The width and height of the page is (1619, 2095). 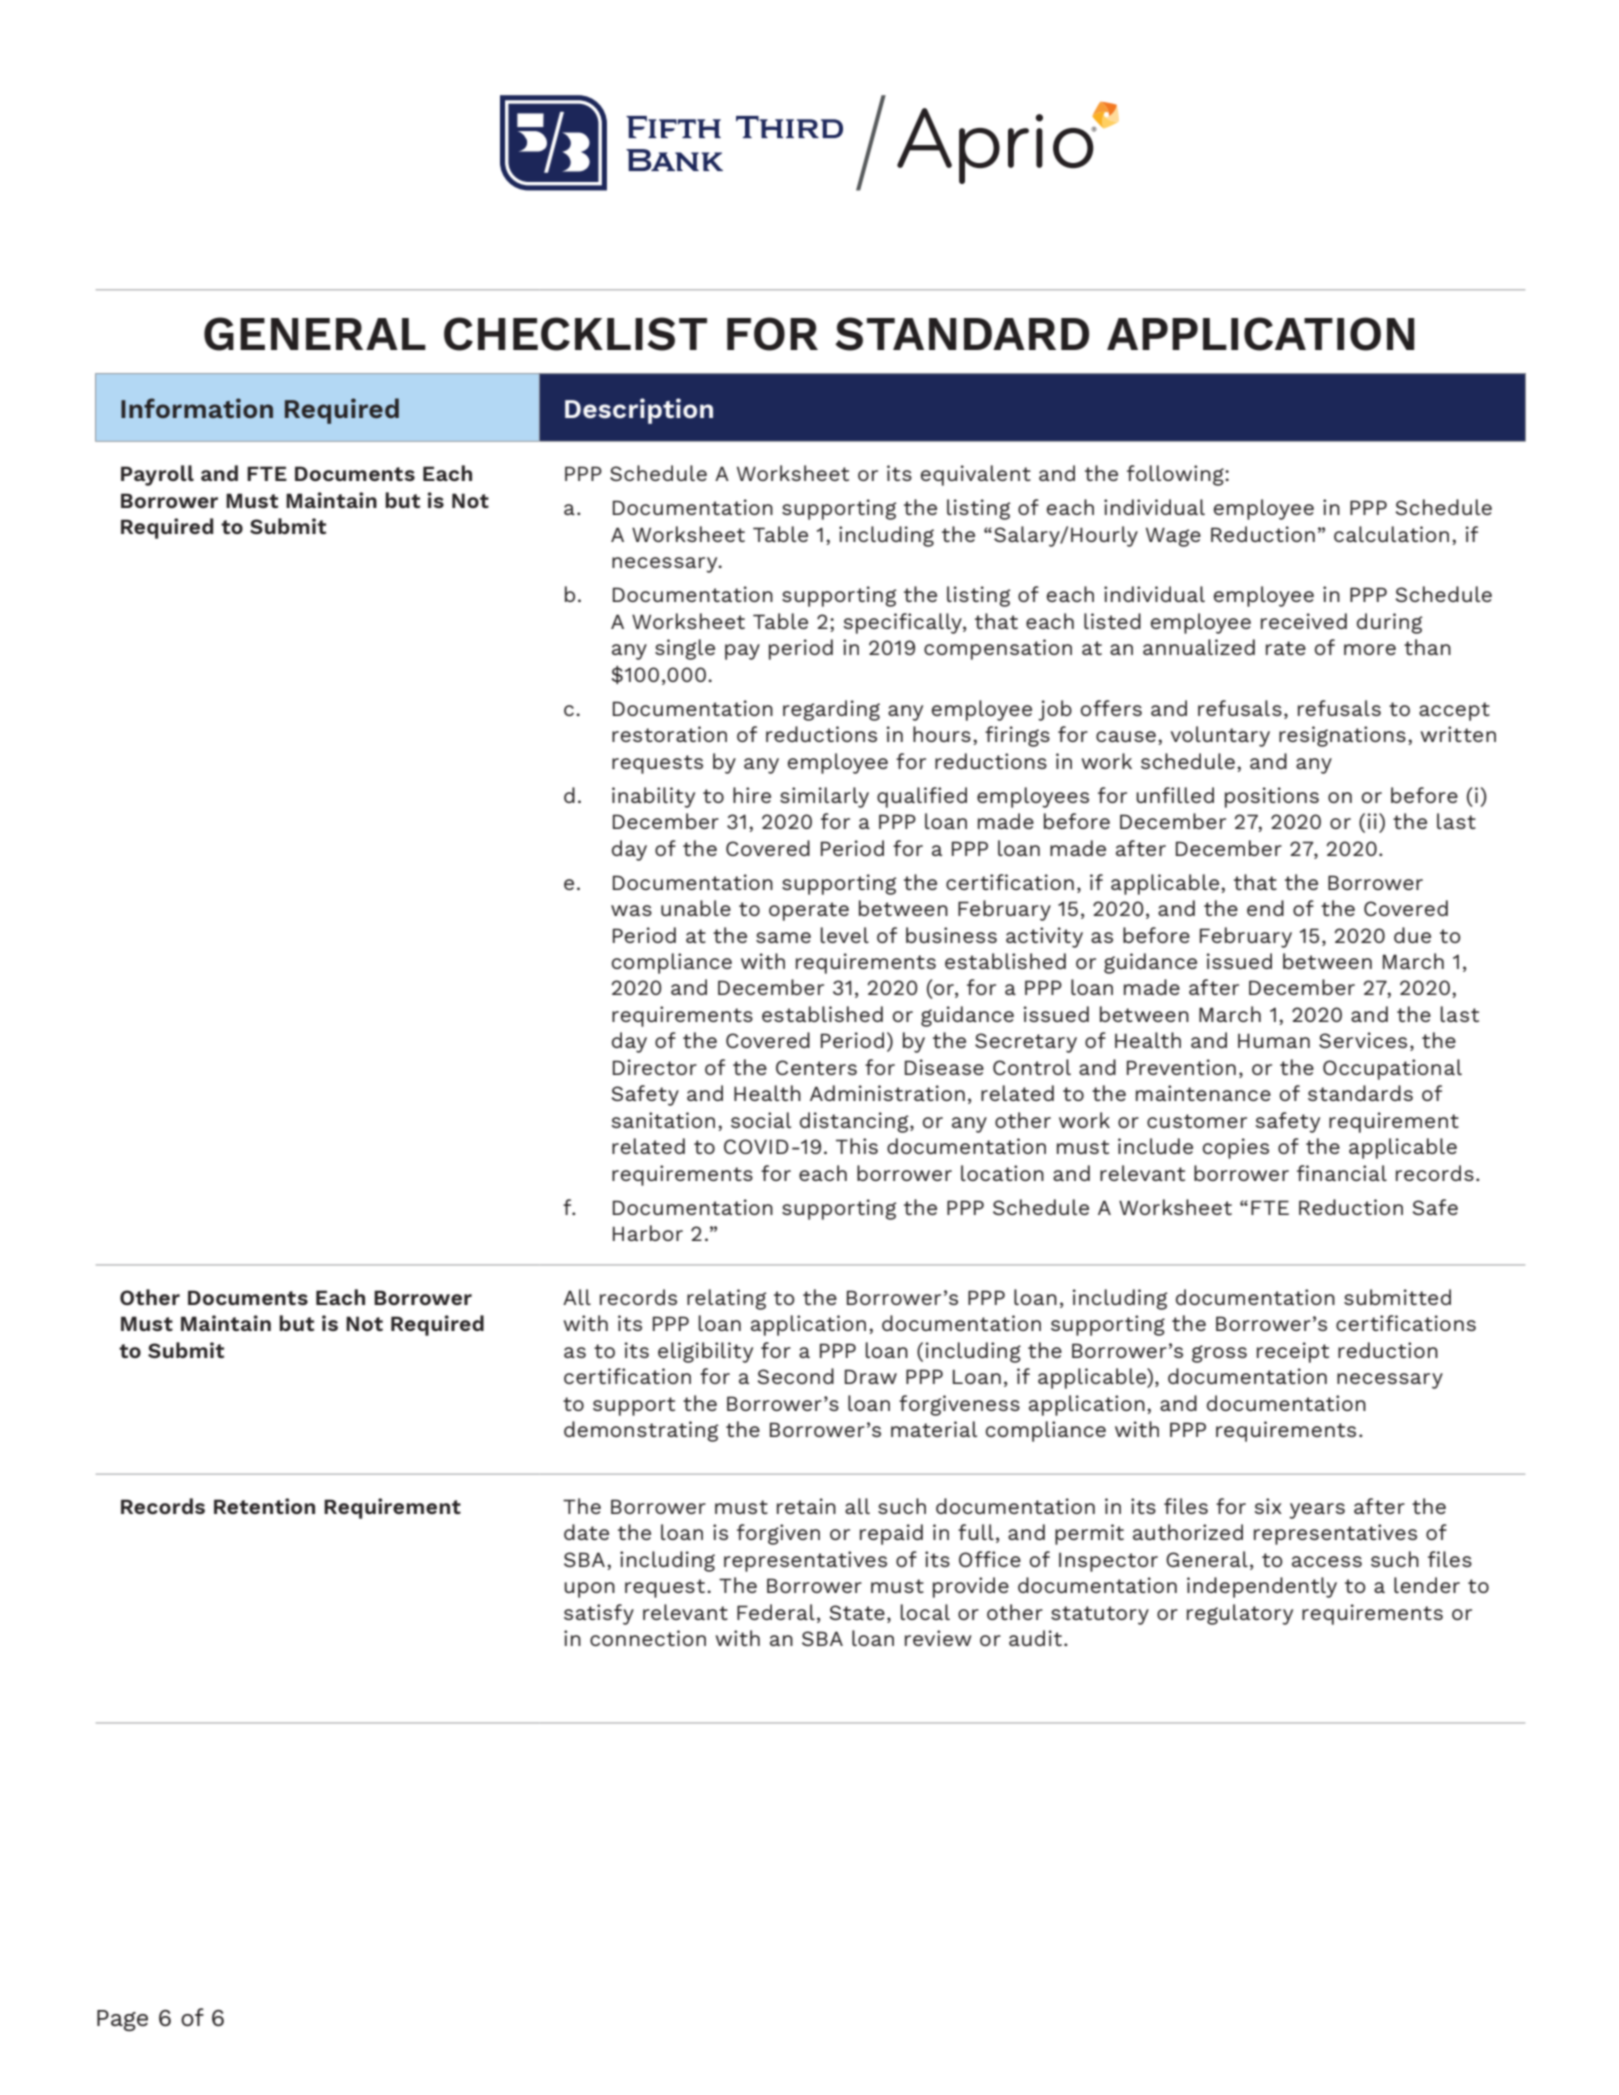 I want to click on Federal, so click(x=776, y=1612).
